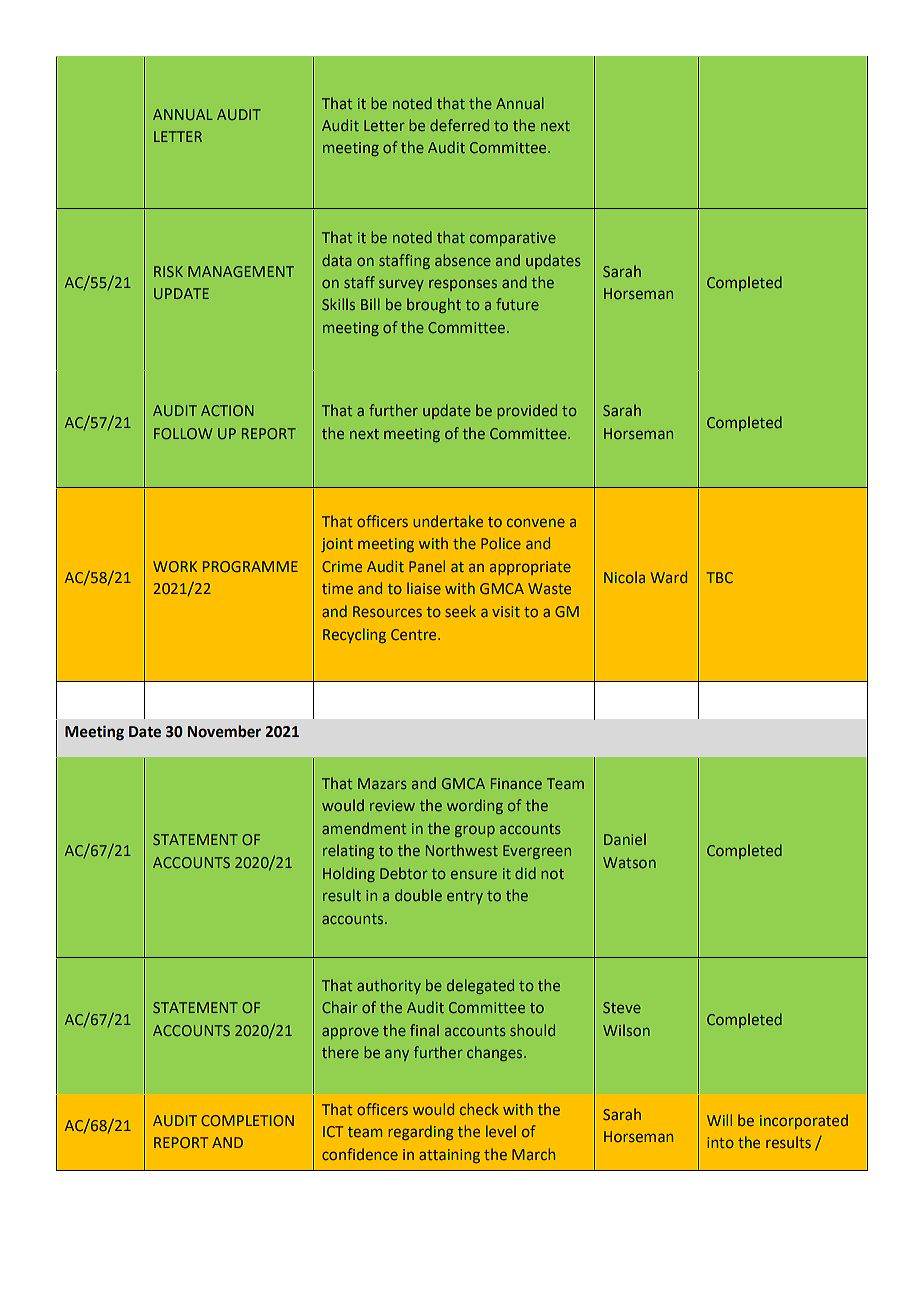  I want to click on COMPLETION, so click(247, 1120).
